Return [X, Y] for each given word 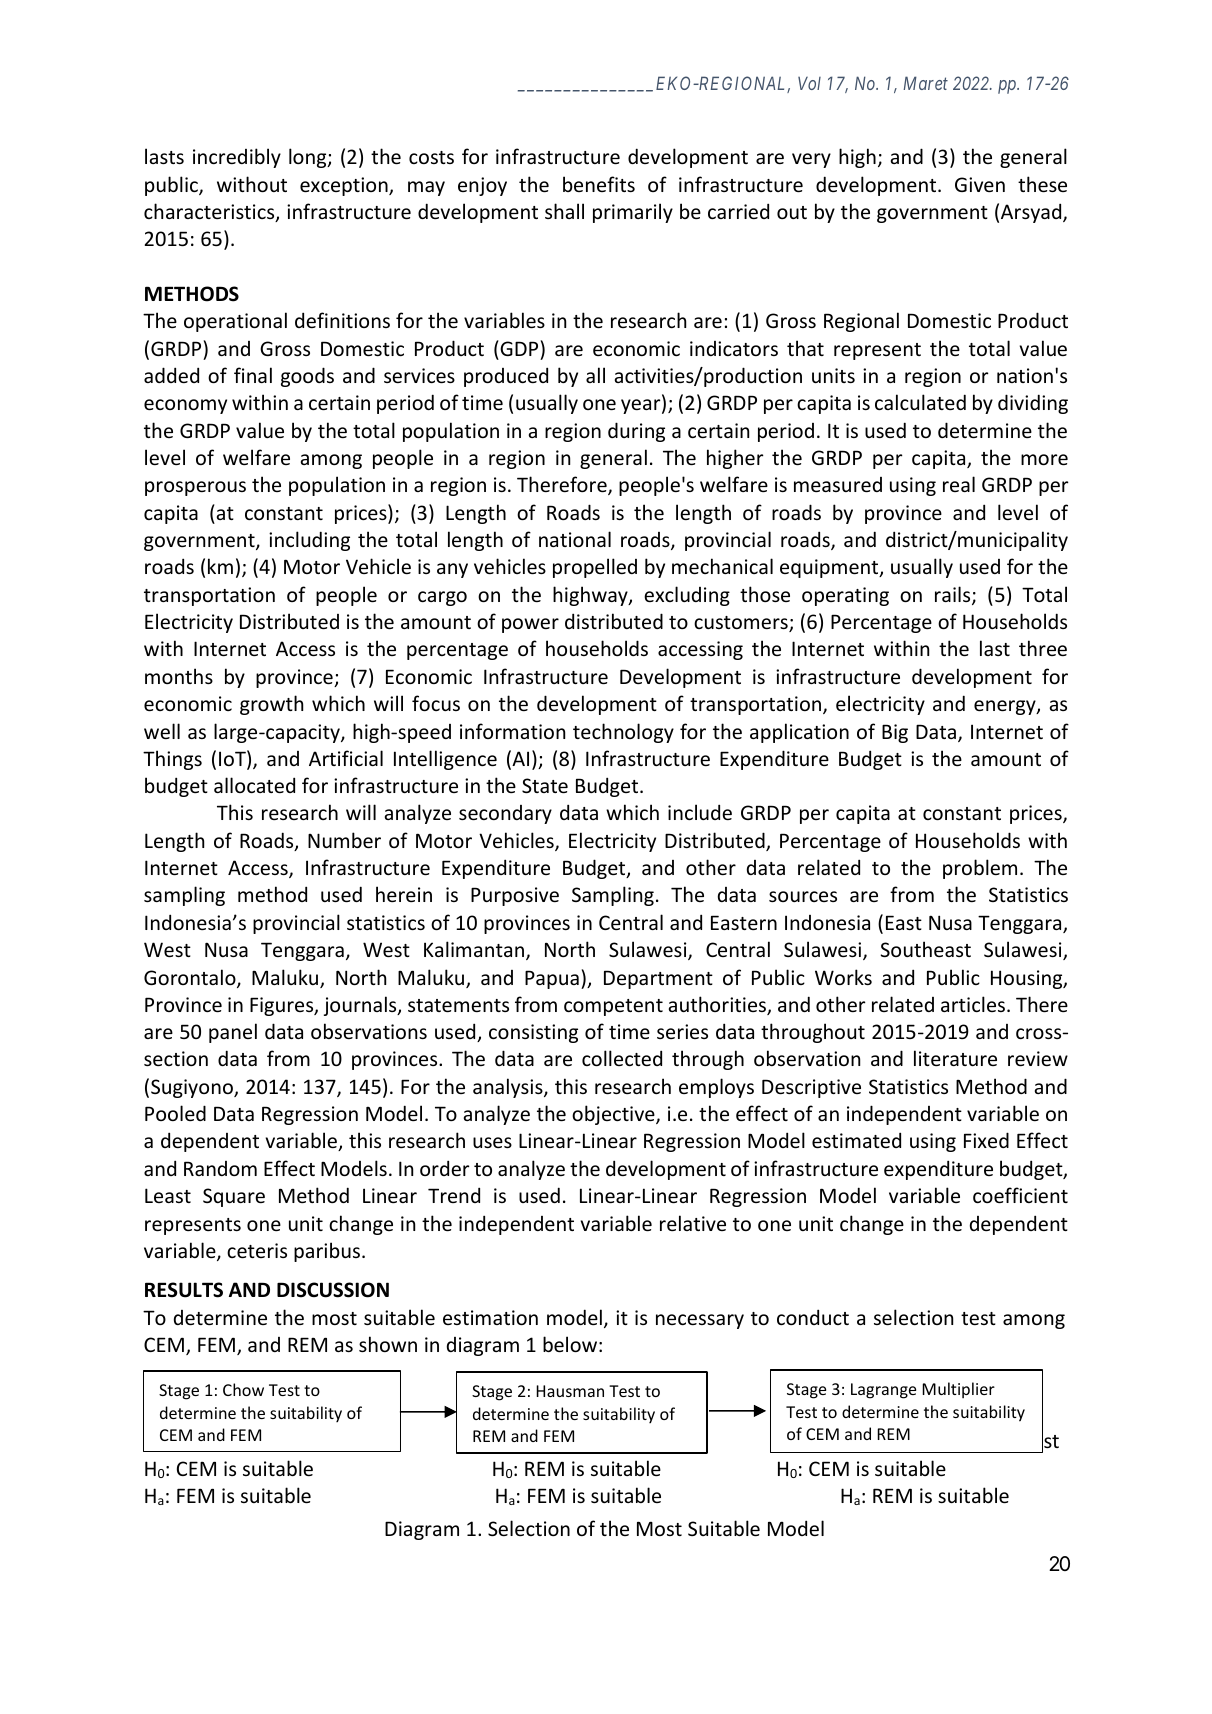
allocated [254, 785]
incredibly [237, 158]
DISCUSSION [333, 1290]
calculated [920, 402]
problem [980, 869]
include [700, 812]
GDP [518, 348]
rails [954, 595]
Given [980, 184]
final [253, 375]
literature [955, 1058]
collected [622, 1058]
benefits [599, 184]
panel [233, 1033]
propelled [595, 568]
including [309, 541]
